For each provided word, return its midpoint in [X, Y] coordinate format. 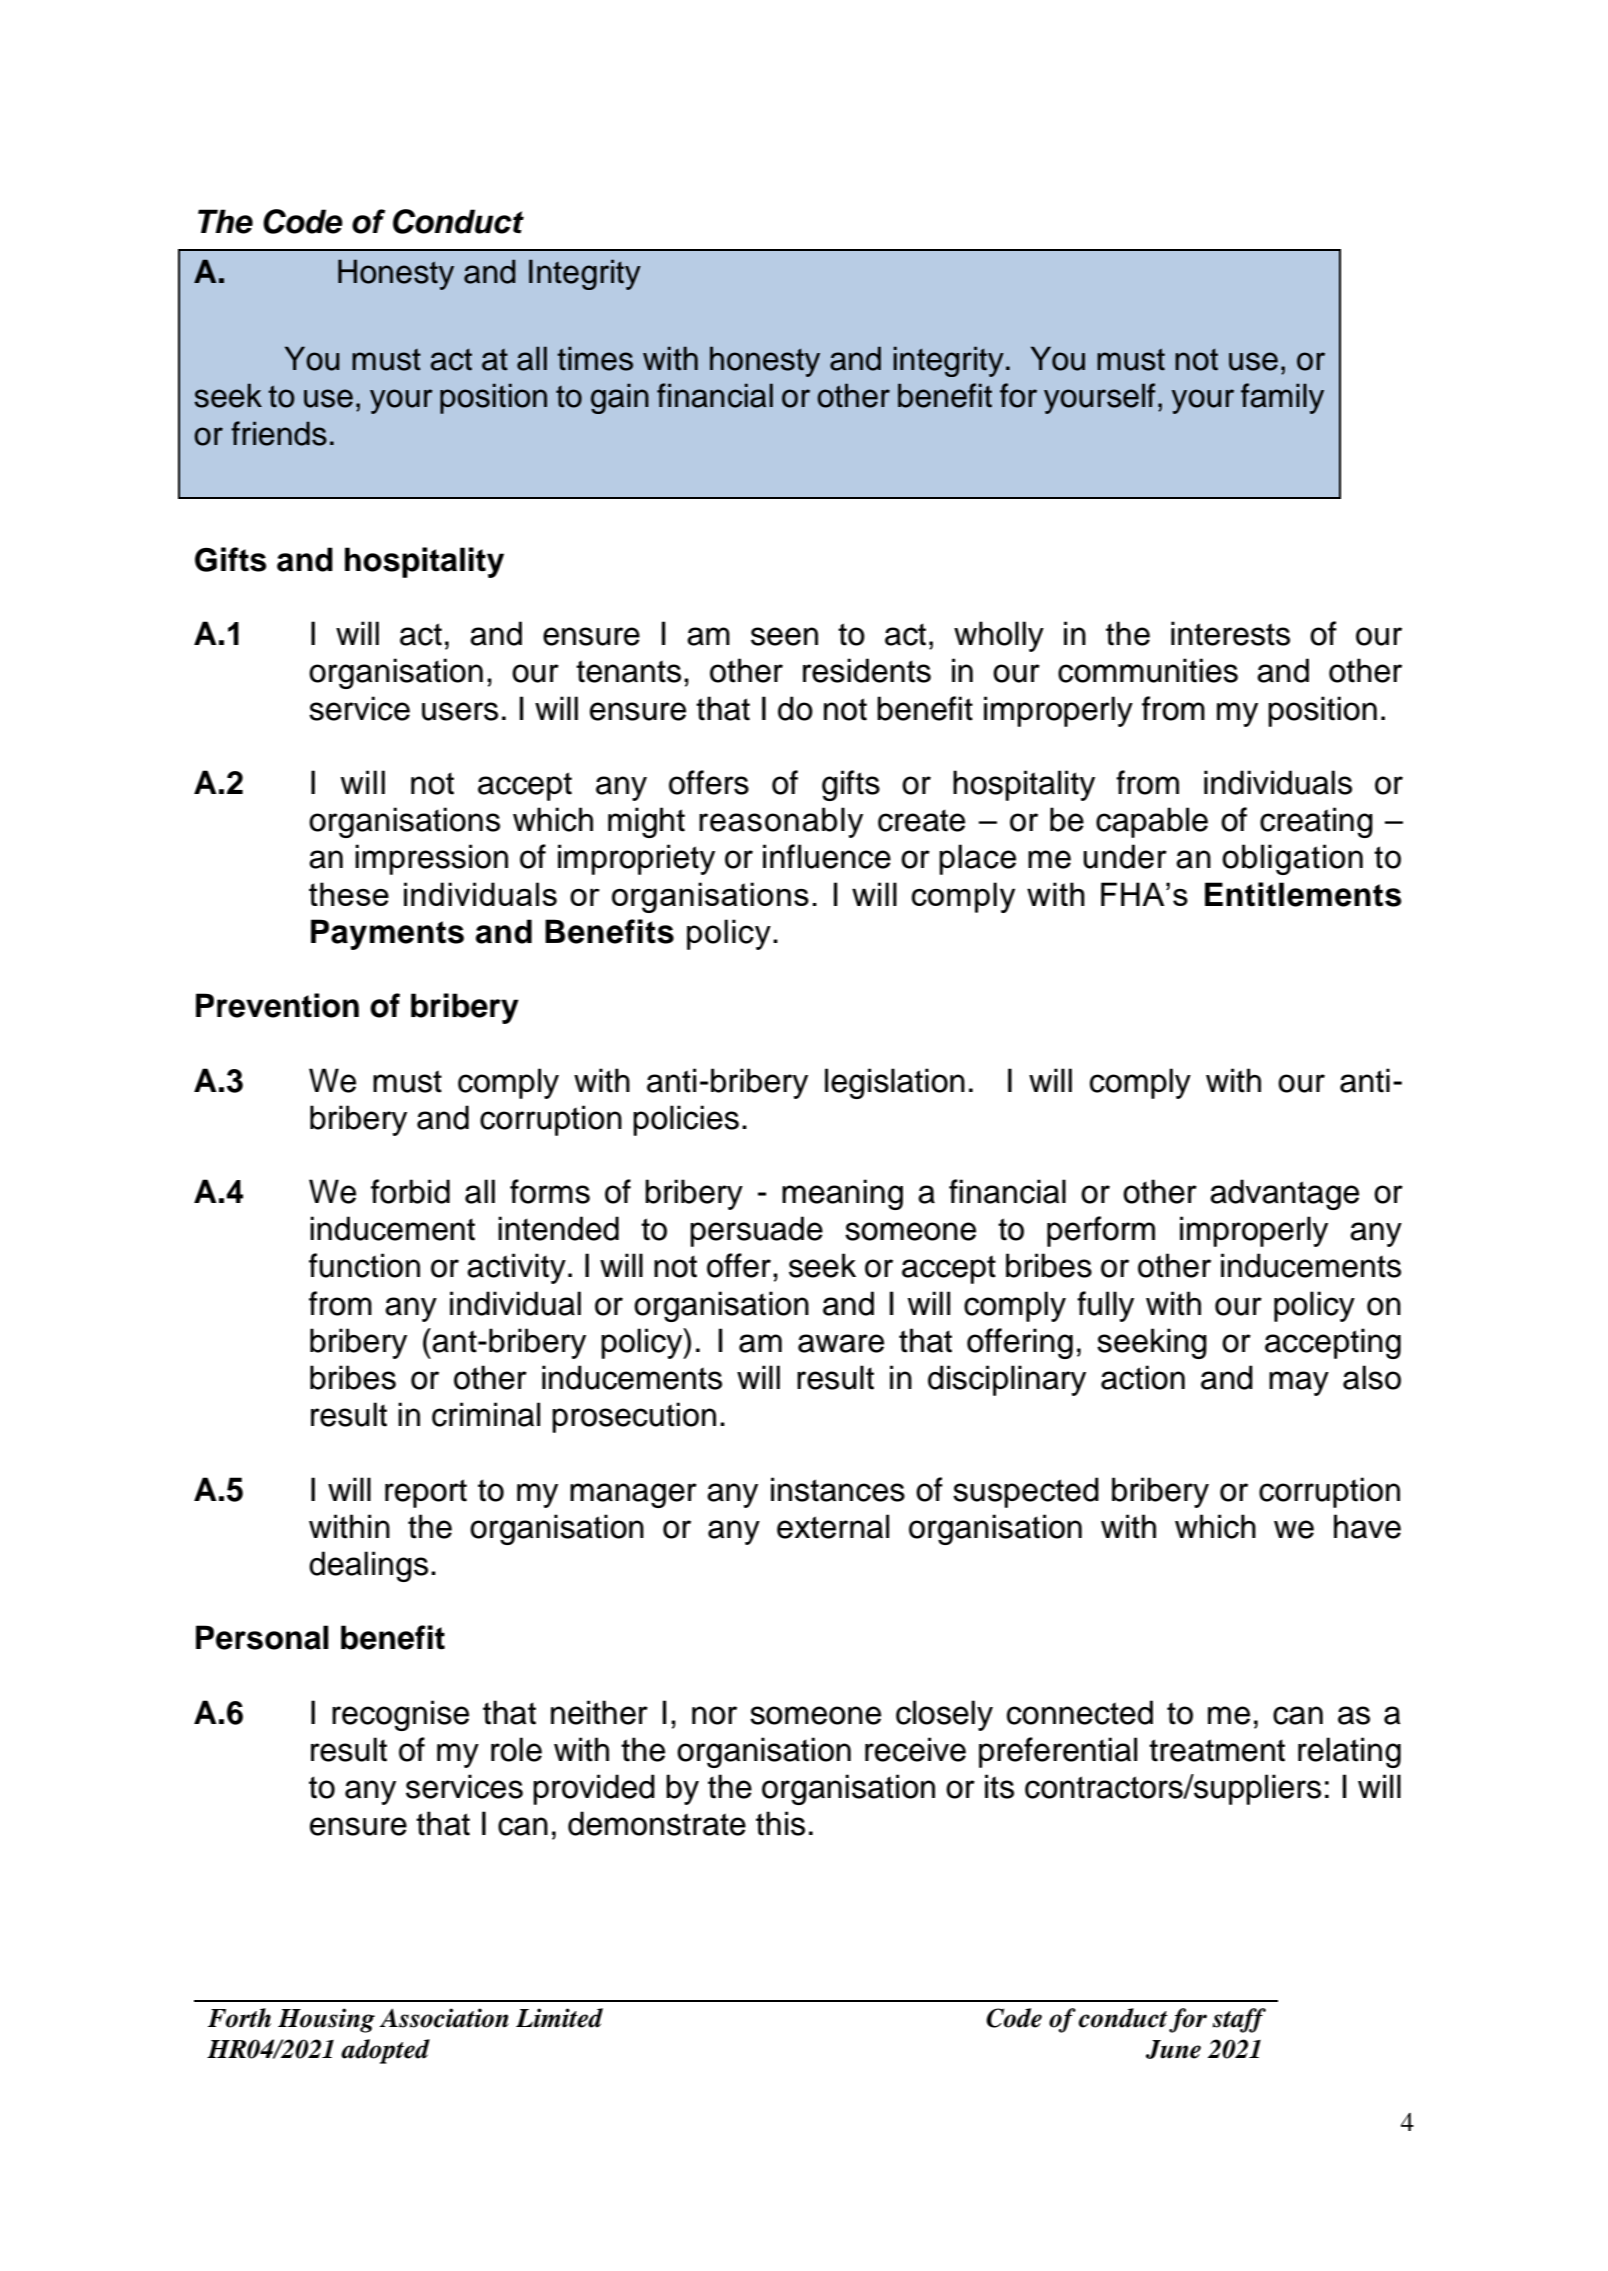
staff [1239, 2020]
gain [620, 398]
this [780, 1823]
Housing [326, 2020]
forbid [410, 1191]
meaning [842, 1194]
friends [279, 433]
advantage [1284, 1194]
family [1282, 398]
